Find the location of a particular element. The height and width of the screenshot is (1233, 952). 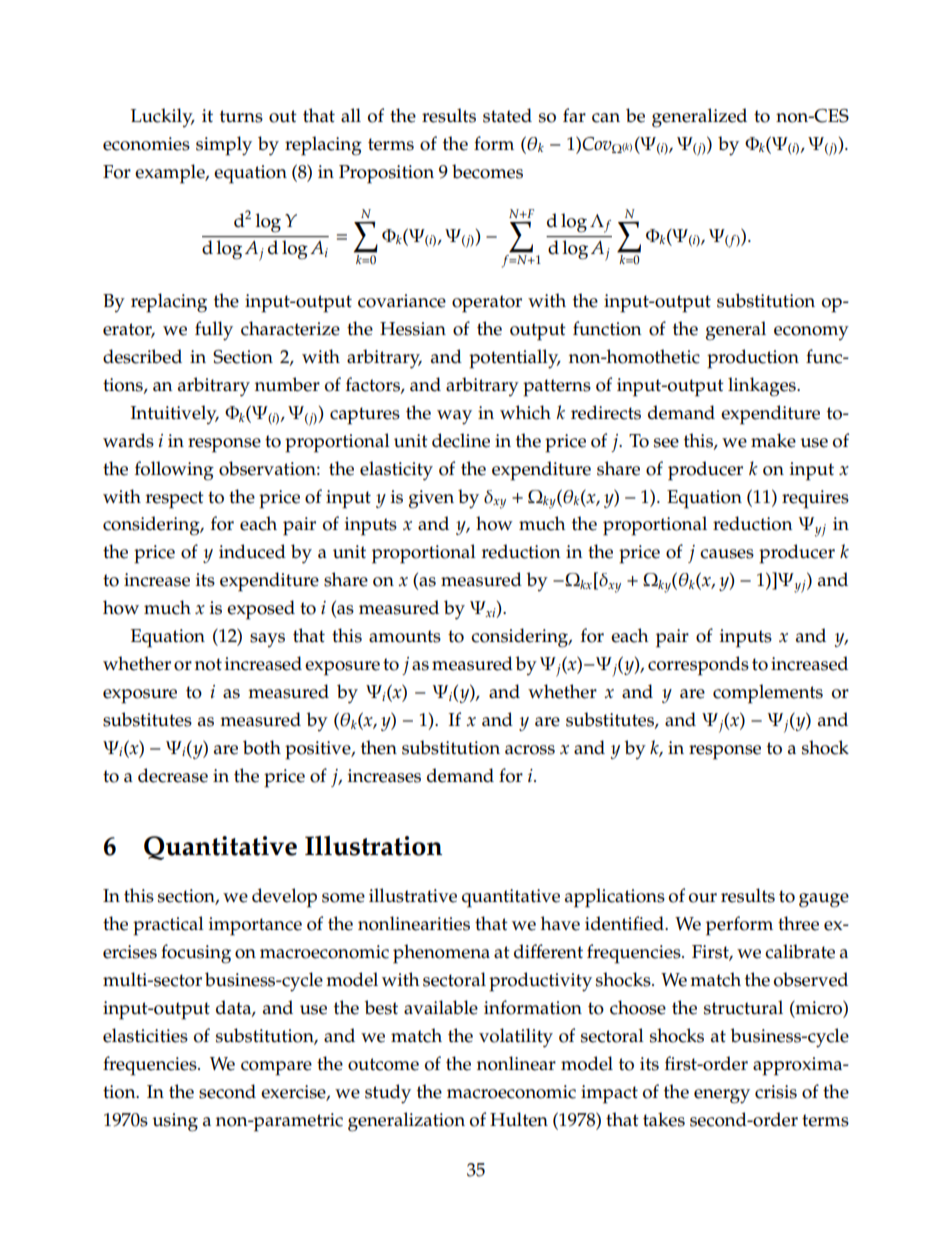

simply is located at coordinates (224, 146).
